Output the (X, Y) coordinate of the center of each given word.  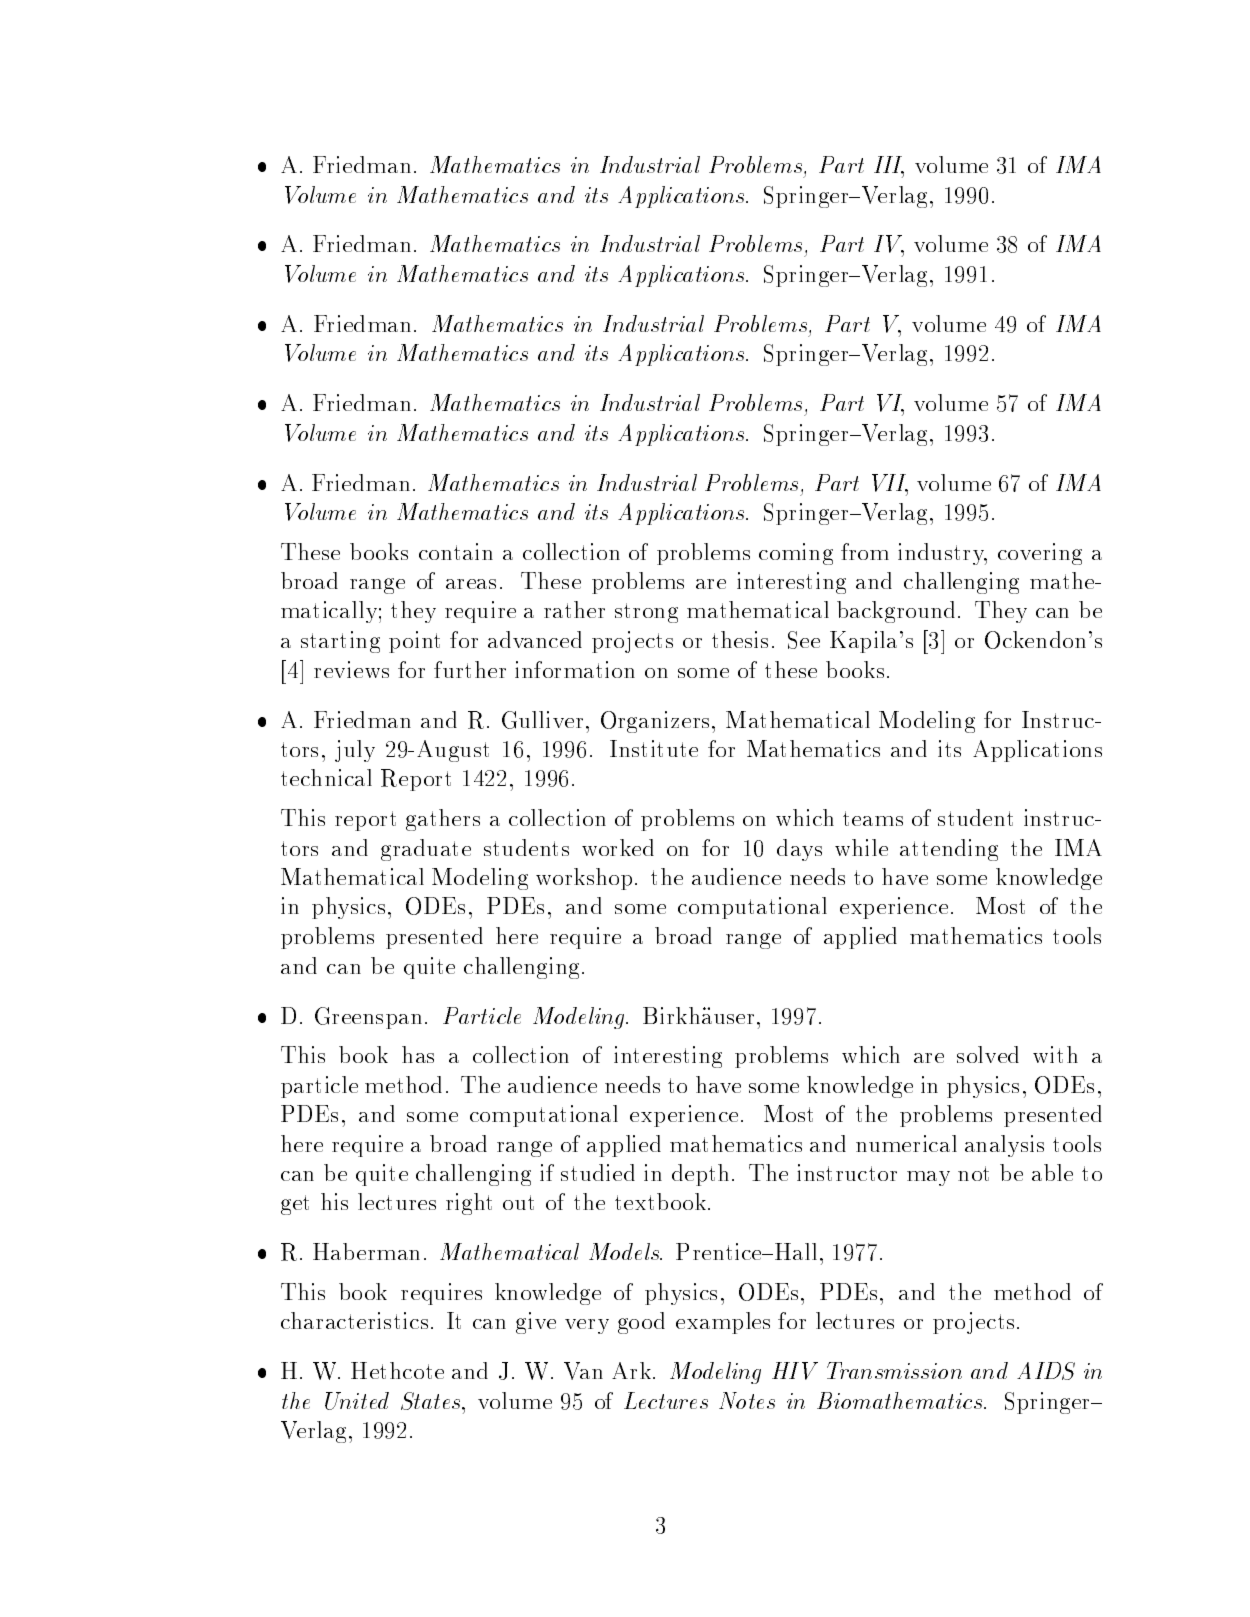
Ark (631, 1370)
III (889, 166)
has (418, 1054)
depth (700, 1175)
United (357, 1401)
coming (796, 554)
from (865, 551)
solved (988, 1054)
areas (471, 584)
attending (949, 850)
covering (1040, 554)
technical (326, 777)
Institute (654, 748)
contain (456, 551)
